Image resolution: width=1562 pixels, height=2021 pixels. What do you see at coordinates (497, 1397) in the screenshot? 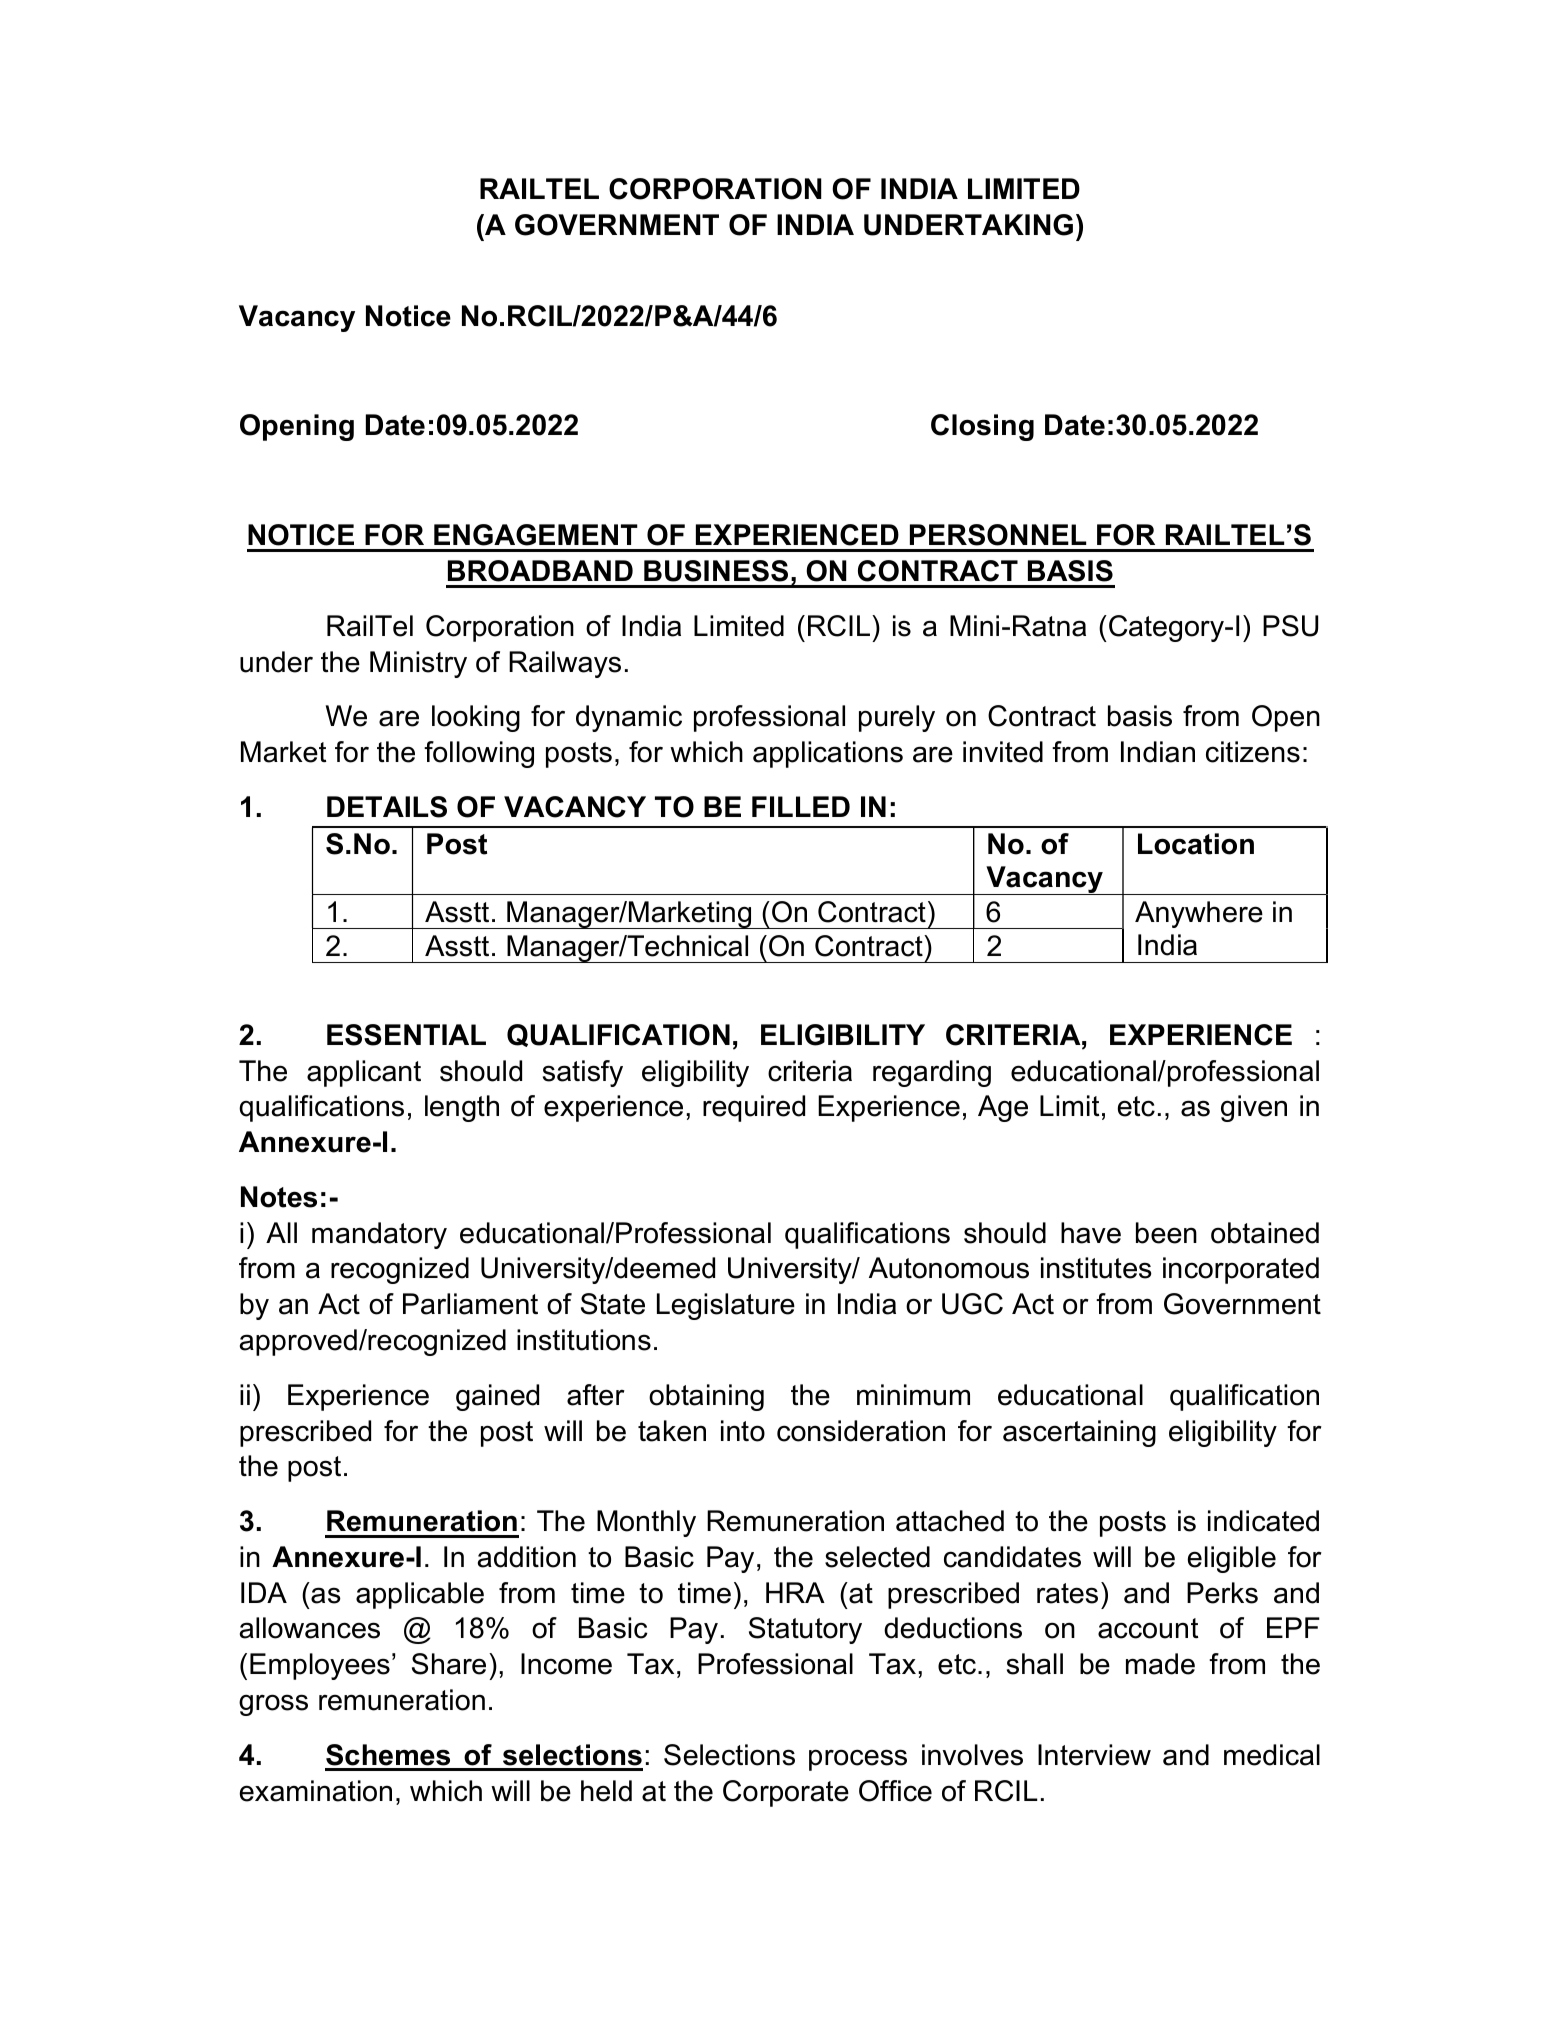
I see `gained` at bounding box center [497, 1397].
